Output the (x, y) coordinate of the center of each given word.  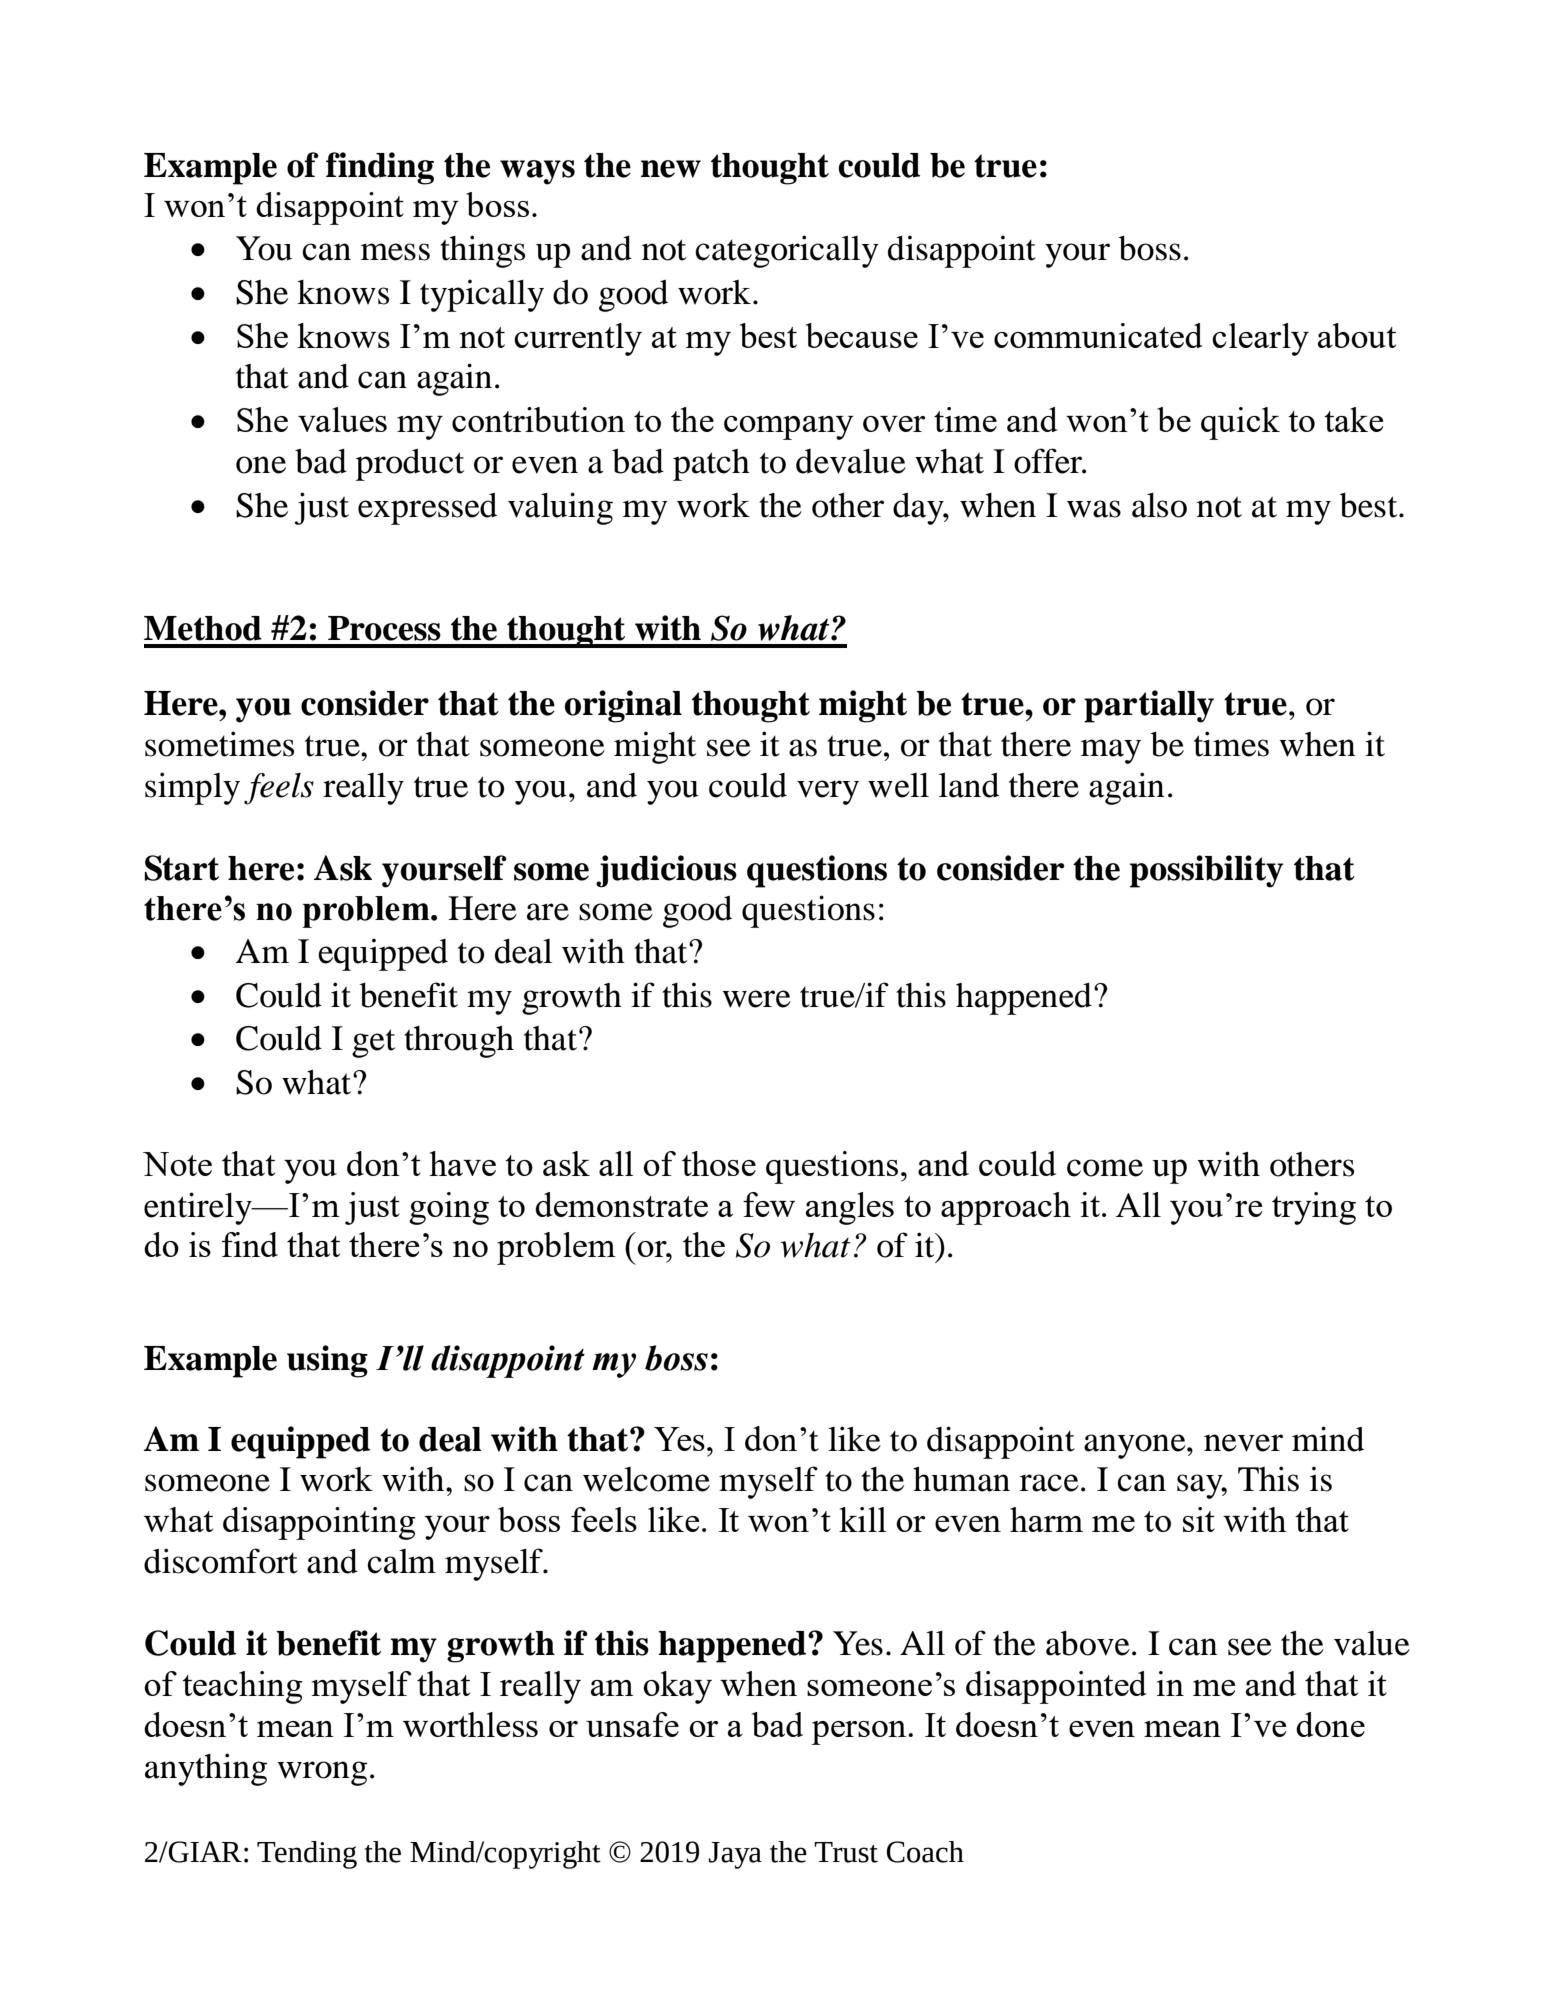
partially (1149, 706)
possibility (1206, 871)
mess (395, 252)
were (756, 999)
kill (862, 1519)
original (623, 706)
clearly (1260, 339)
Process (384, 628)
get (373, 1043)
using (327, 1361)
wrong (322, 1773)
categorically (787, 251)
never (1243, 1443)
